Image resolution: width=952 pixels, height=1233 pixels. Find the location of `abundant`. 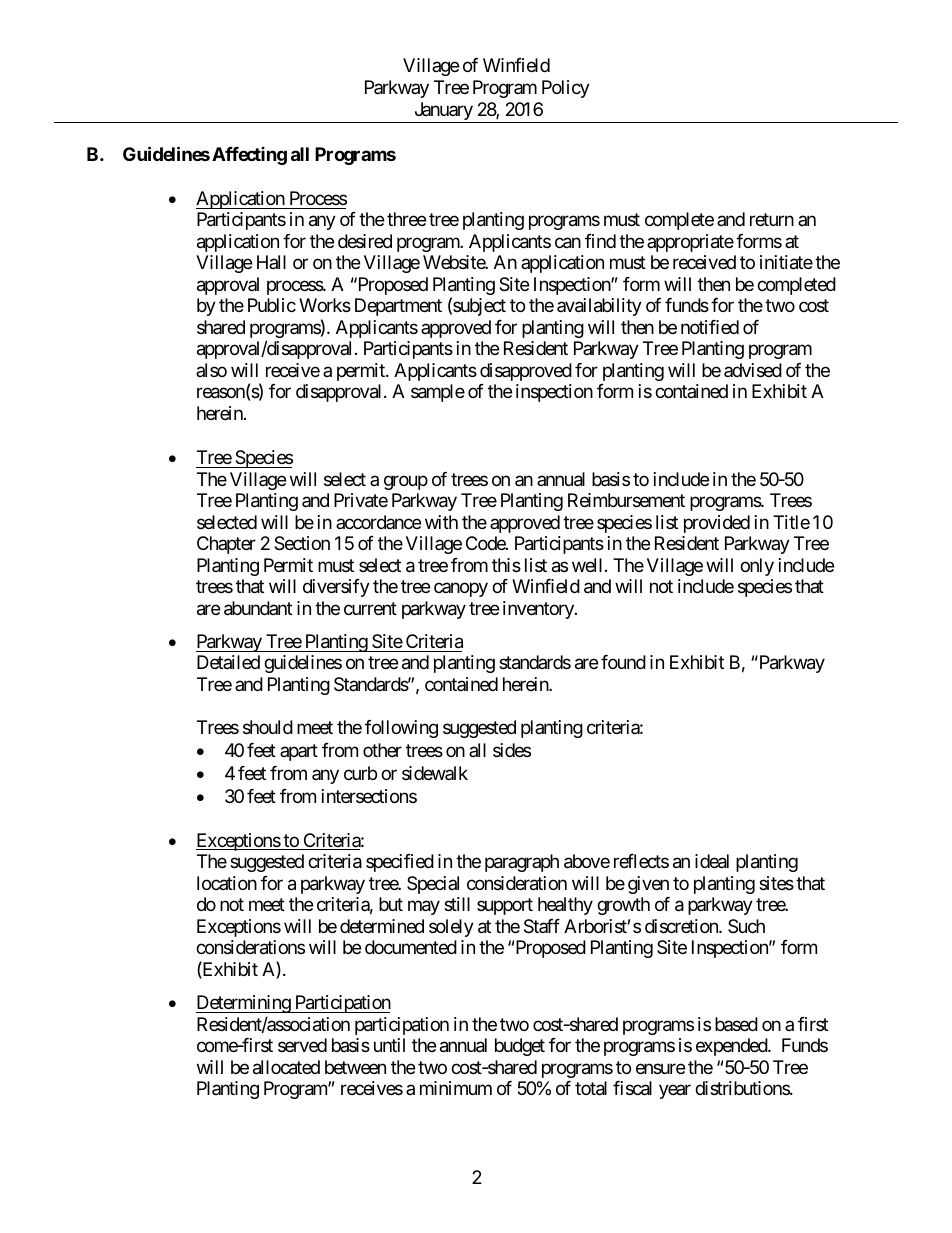

abundant is located at coordinates (258, 608).
